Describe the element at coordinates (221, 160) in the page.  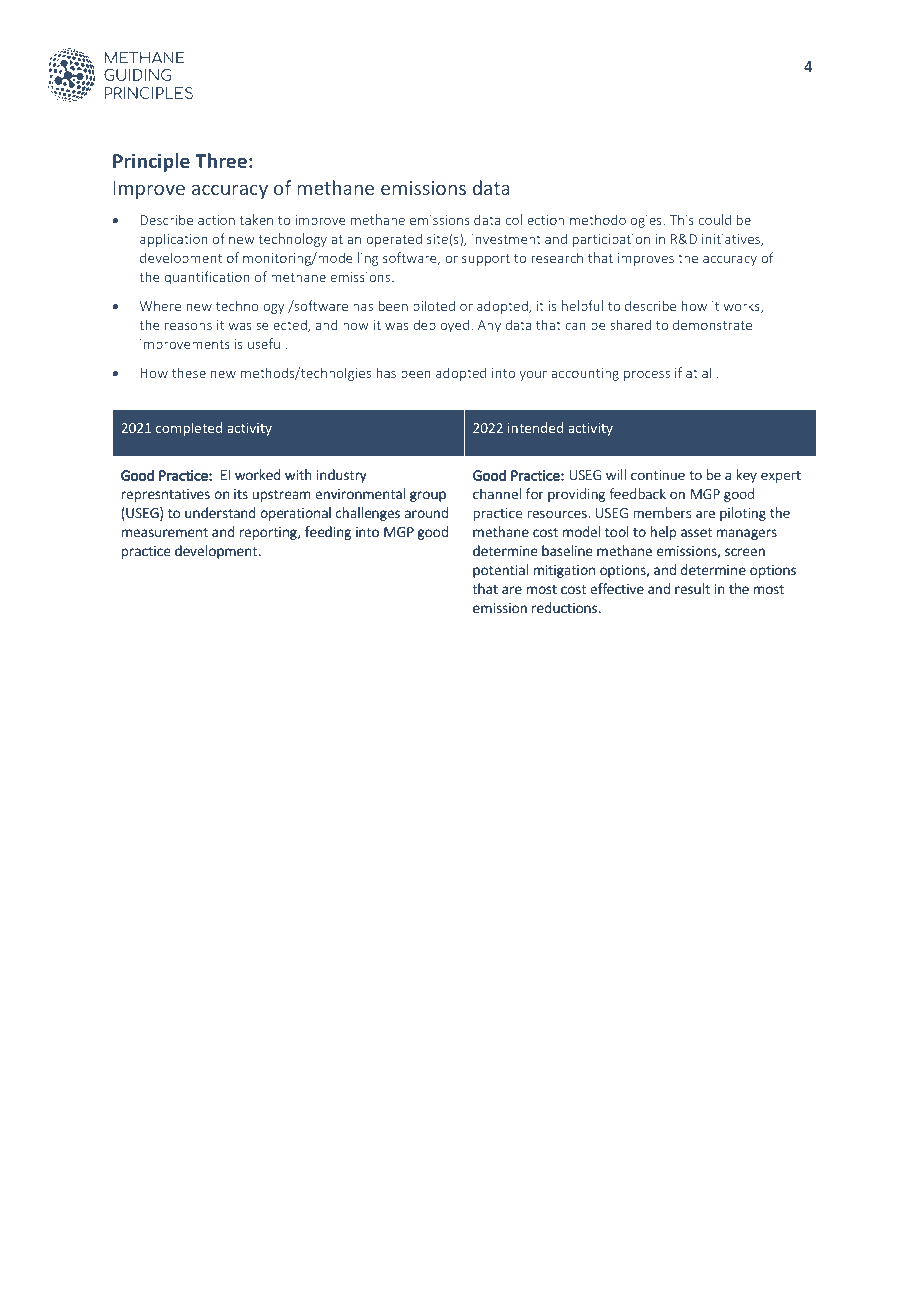
I see `Three` at that location.
